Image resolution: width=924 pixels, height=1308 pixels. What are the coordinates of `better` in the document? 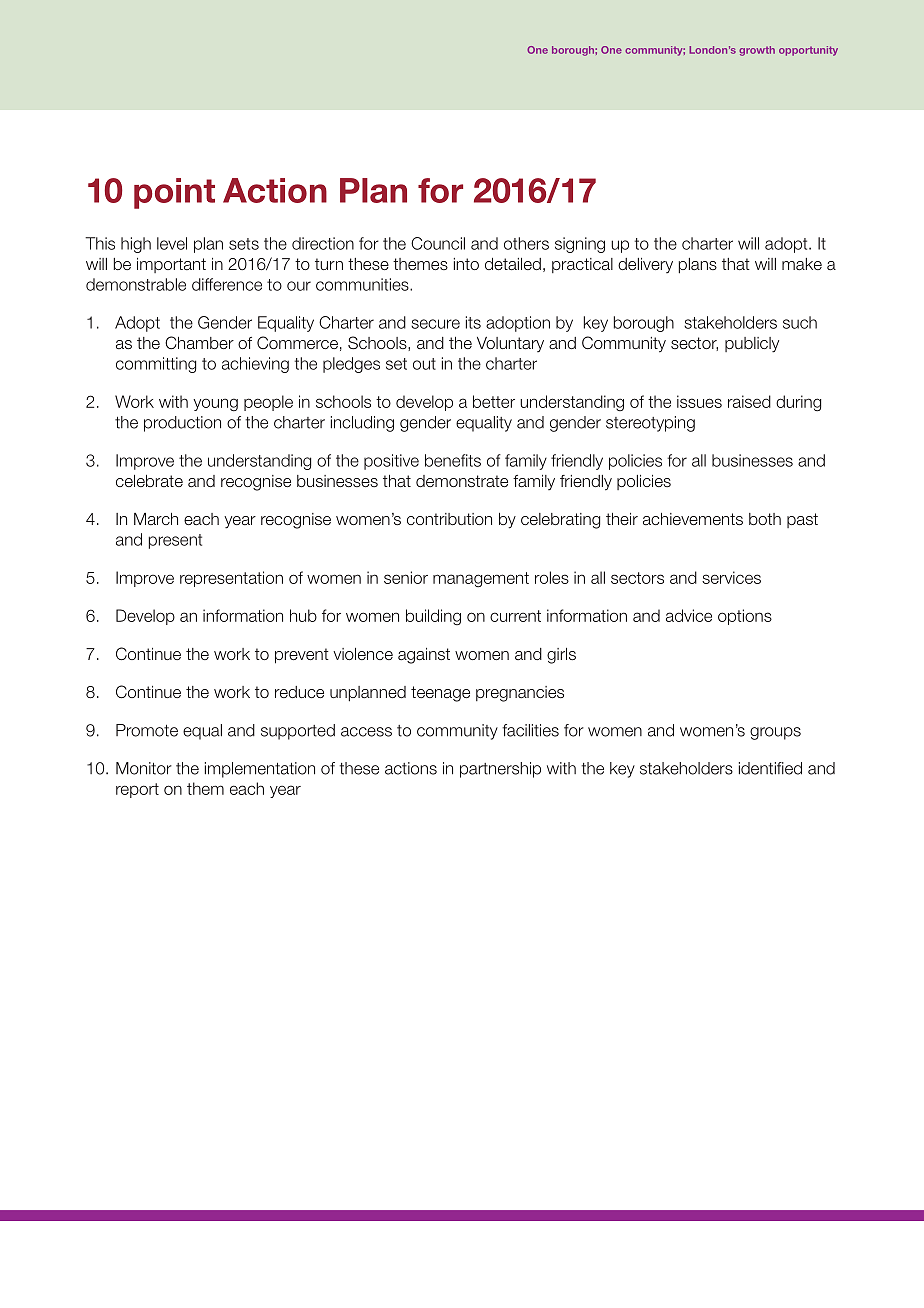 It's located at (494, 401).
